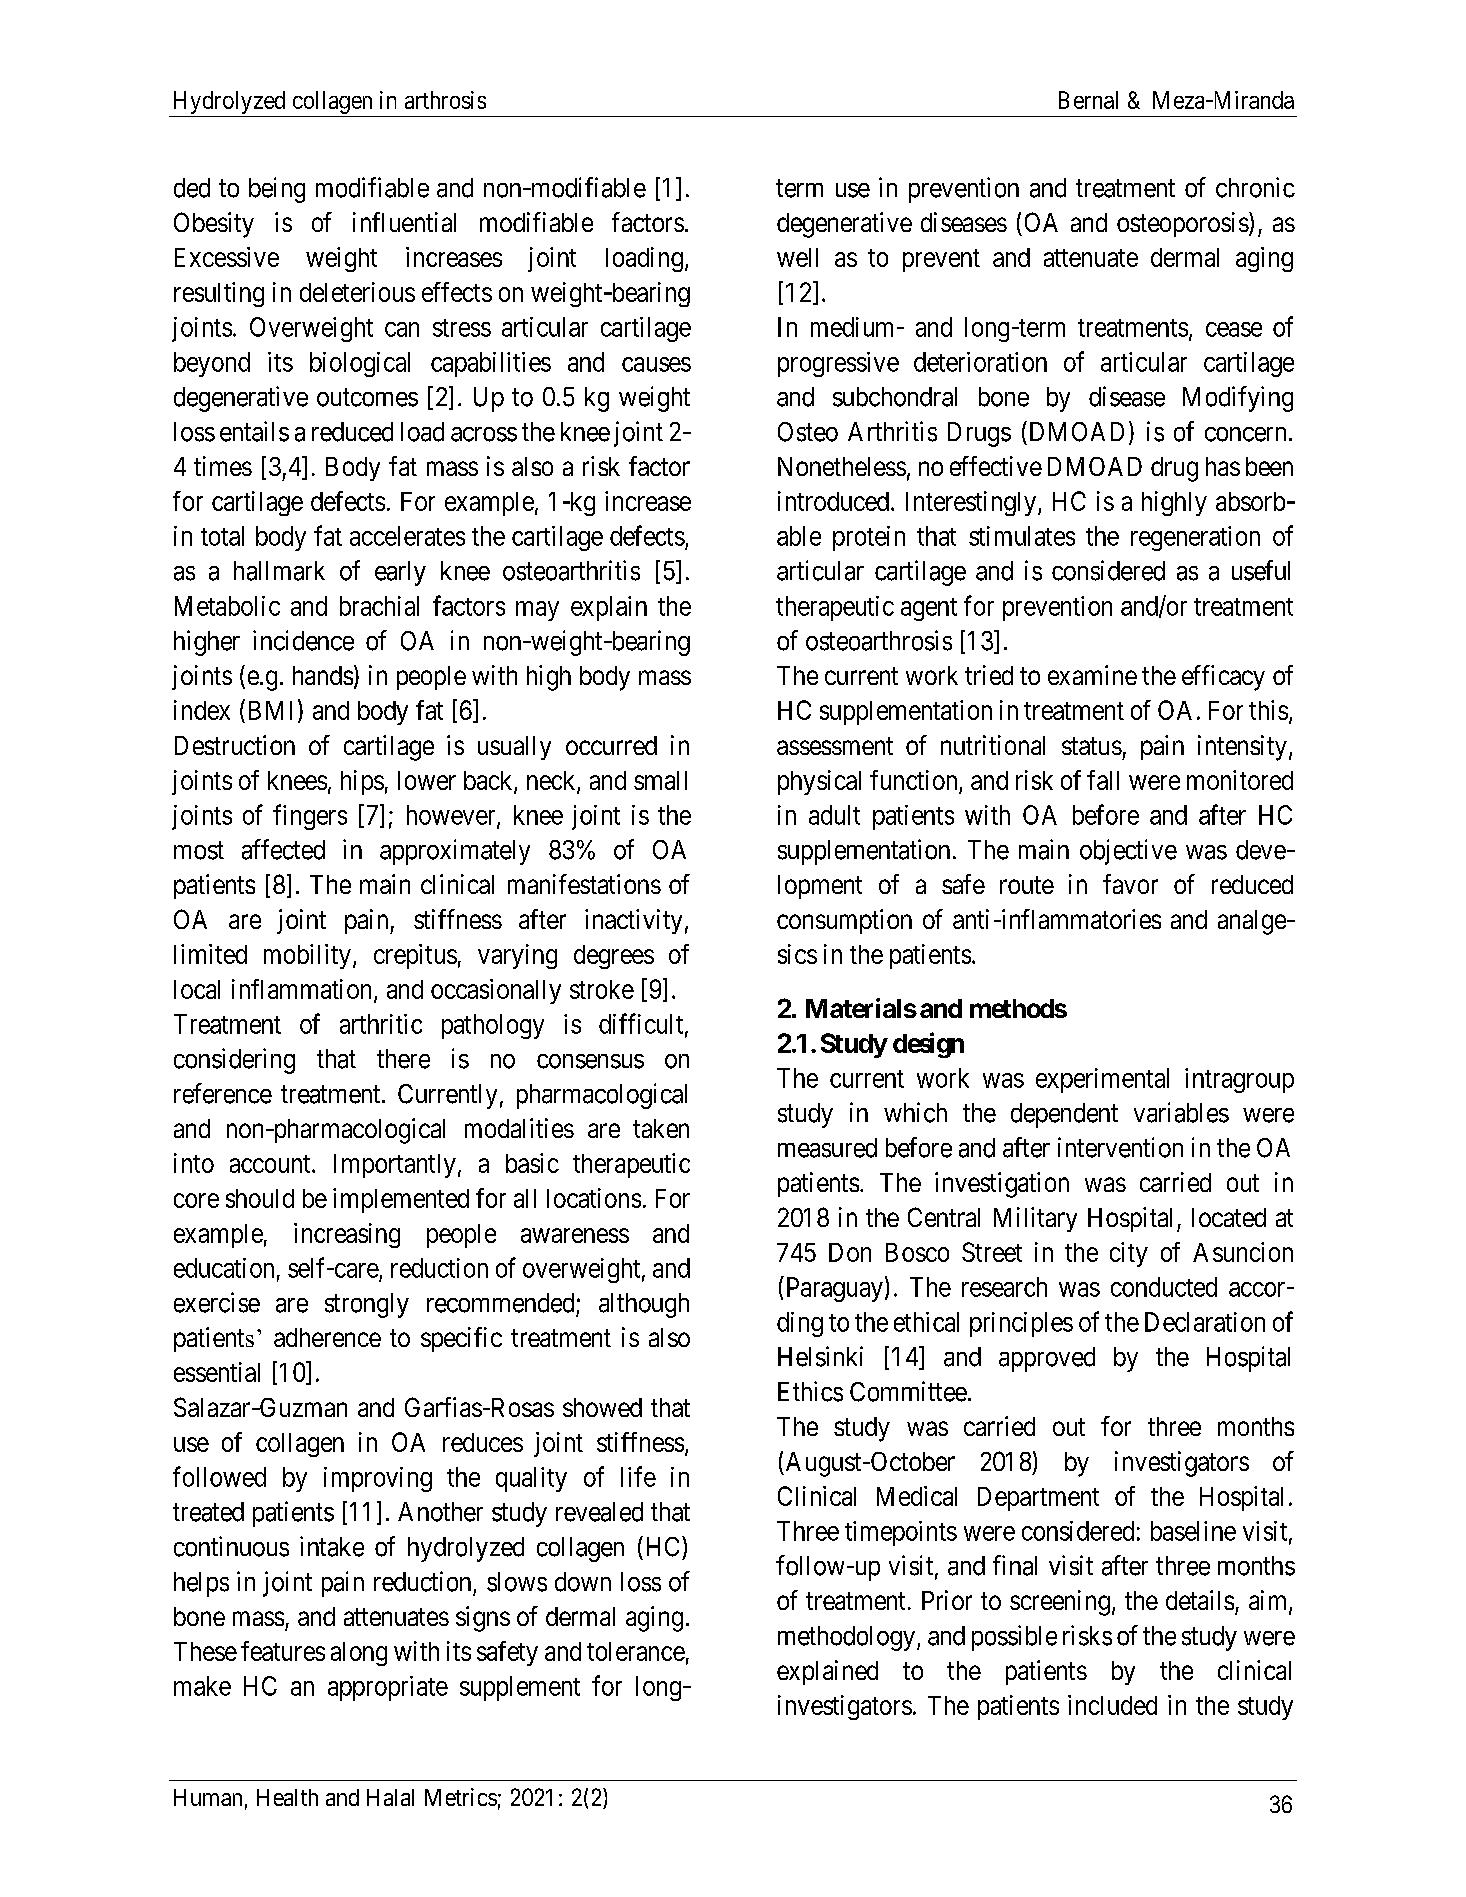 The width and height of the screenshot is (1466, 1897). What do you see at coordinates (307, 956) in the screenshot?
I see `mobility` at bounding box center [307, 956].
